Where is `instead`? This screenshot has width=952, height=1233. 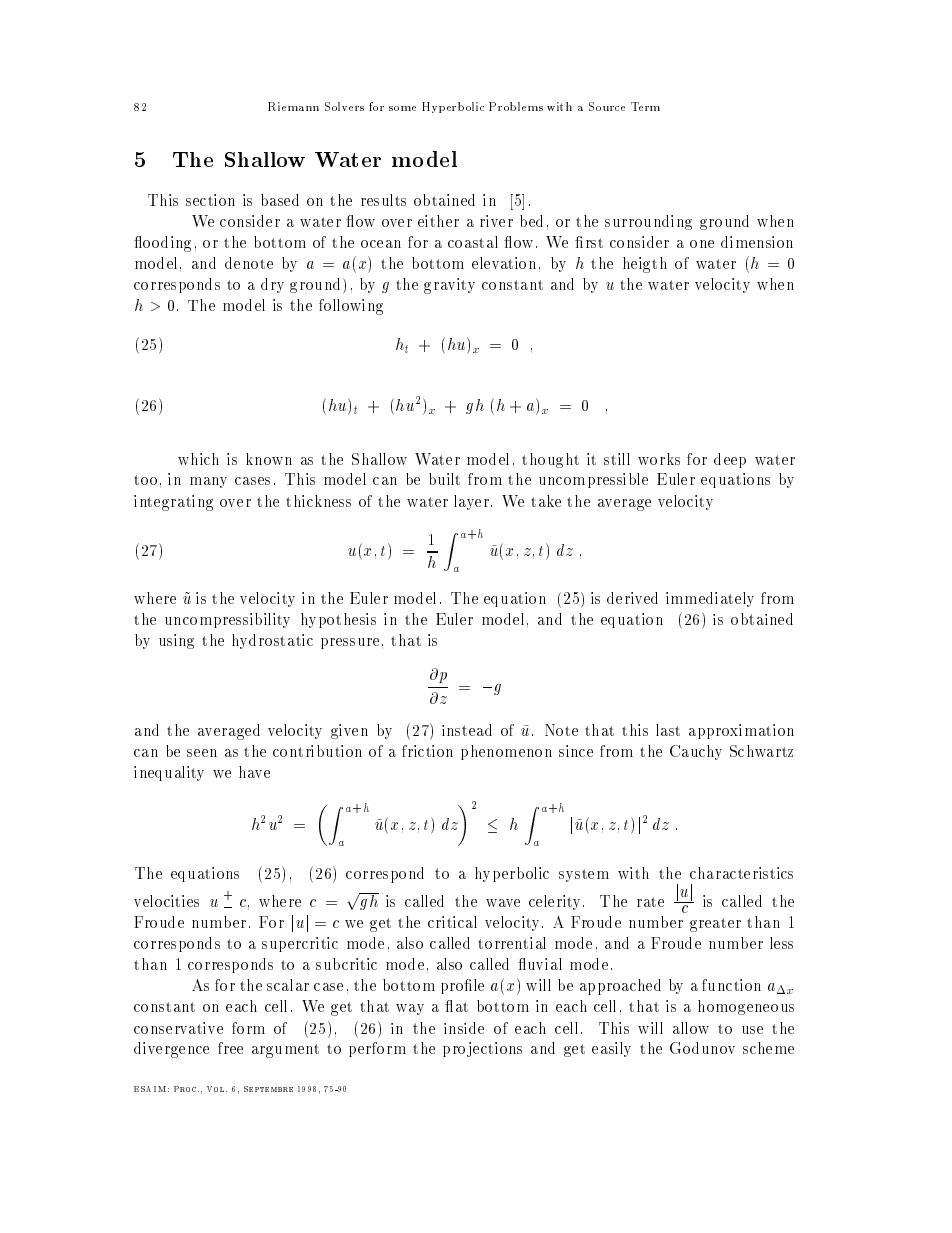
instead is located at coordinates (467, 730).
